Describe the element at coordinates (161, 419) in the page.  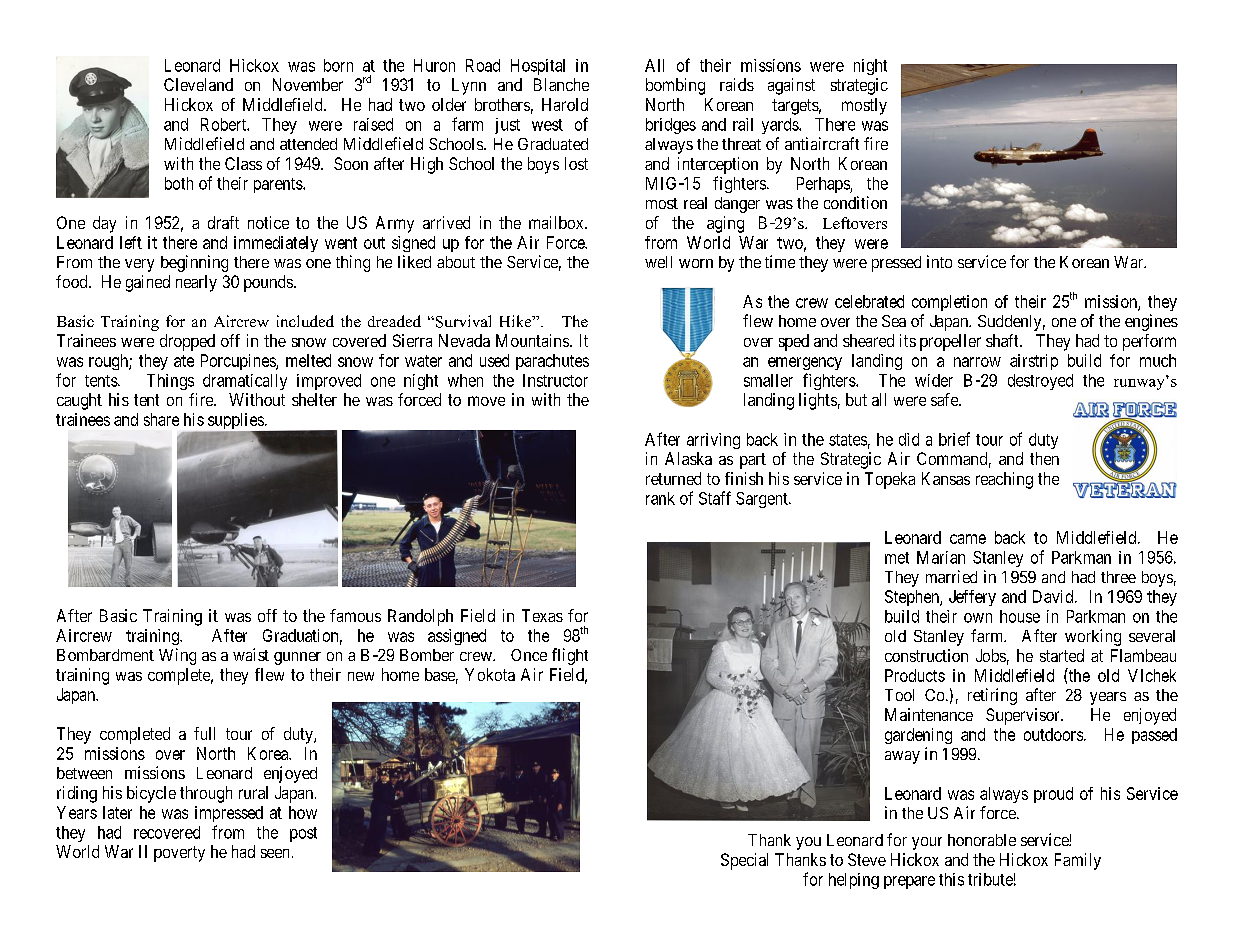
I see `share` at that location.
